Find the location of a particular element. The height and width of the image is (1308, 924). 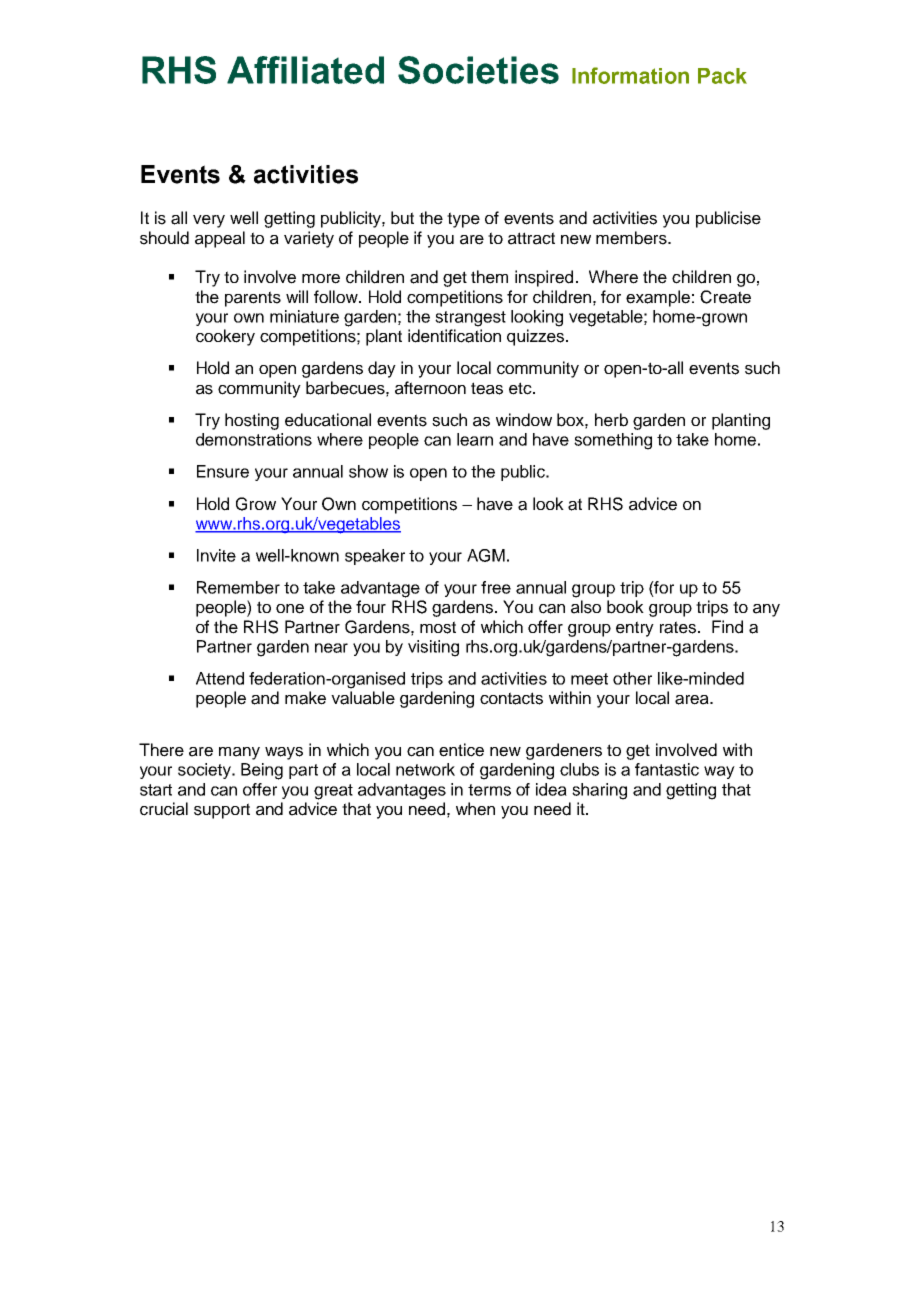

Information is located at coordinates (630, 75).
